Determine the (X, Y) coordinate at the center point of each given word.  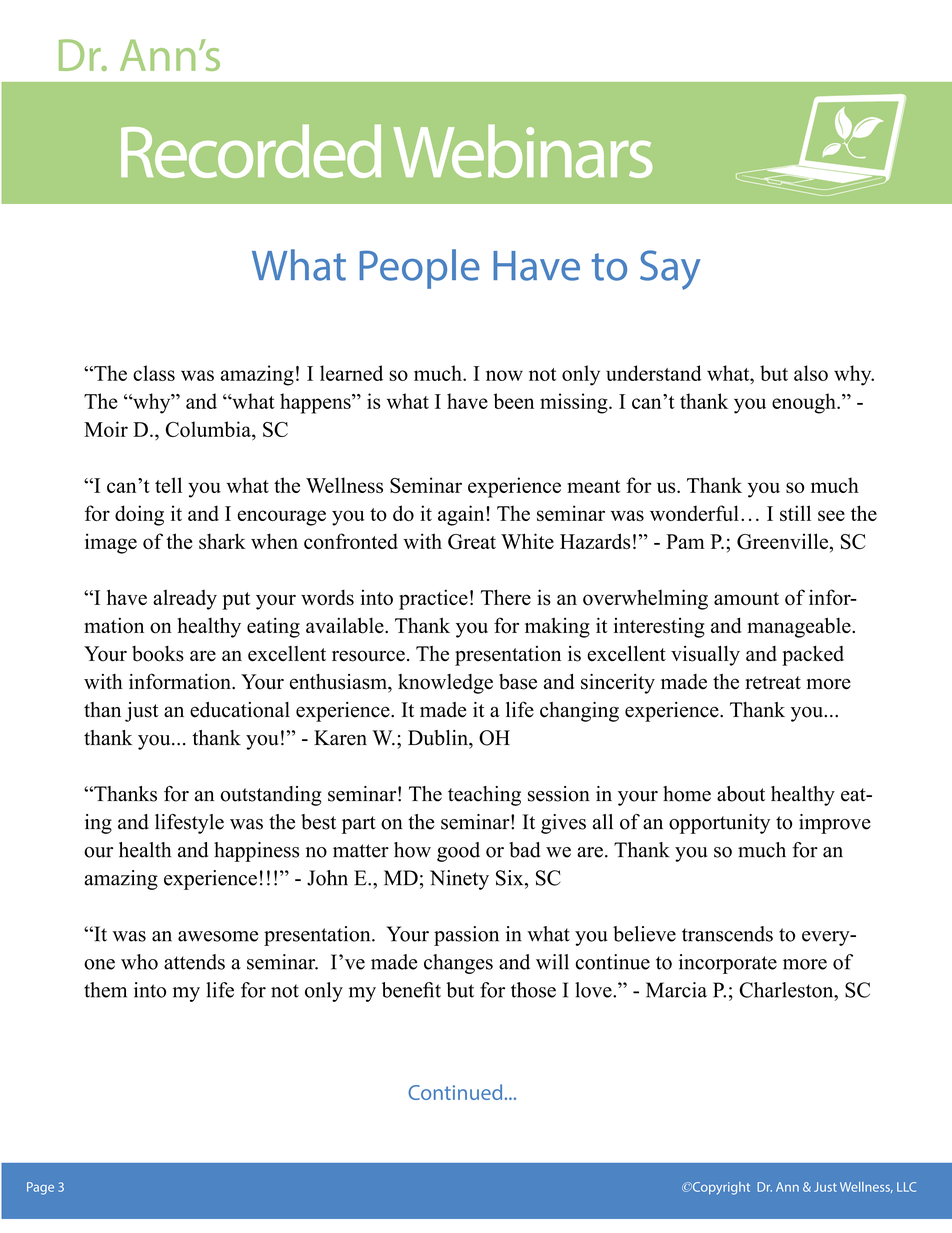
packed (813, 656)
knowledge (445, 684)
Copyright (720, 1188)
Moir (106, 429)
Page (40, 1188)
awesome (218, 936)
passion (466, 936)
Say (670, 270)
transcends (727, 934)
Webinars (523, 151)
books (158, 654)
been (513, 401)
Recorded (251, 151)
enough (805, 403)
